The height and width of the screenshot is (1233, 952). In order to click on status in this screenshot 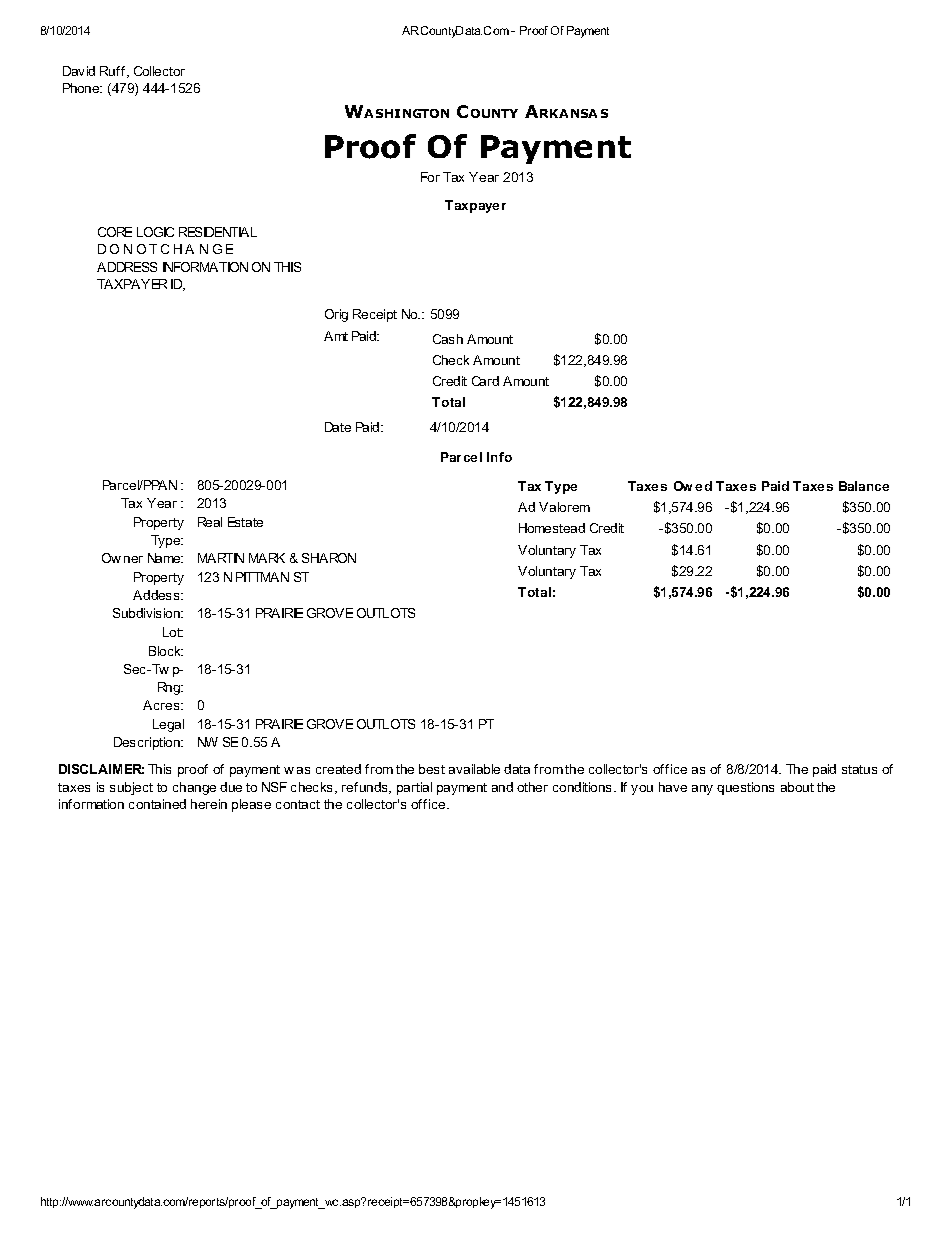, I will do `click(859, 769)`.
